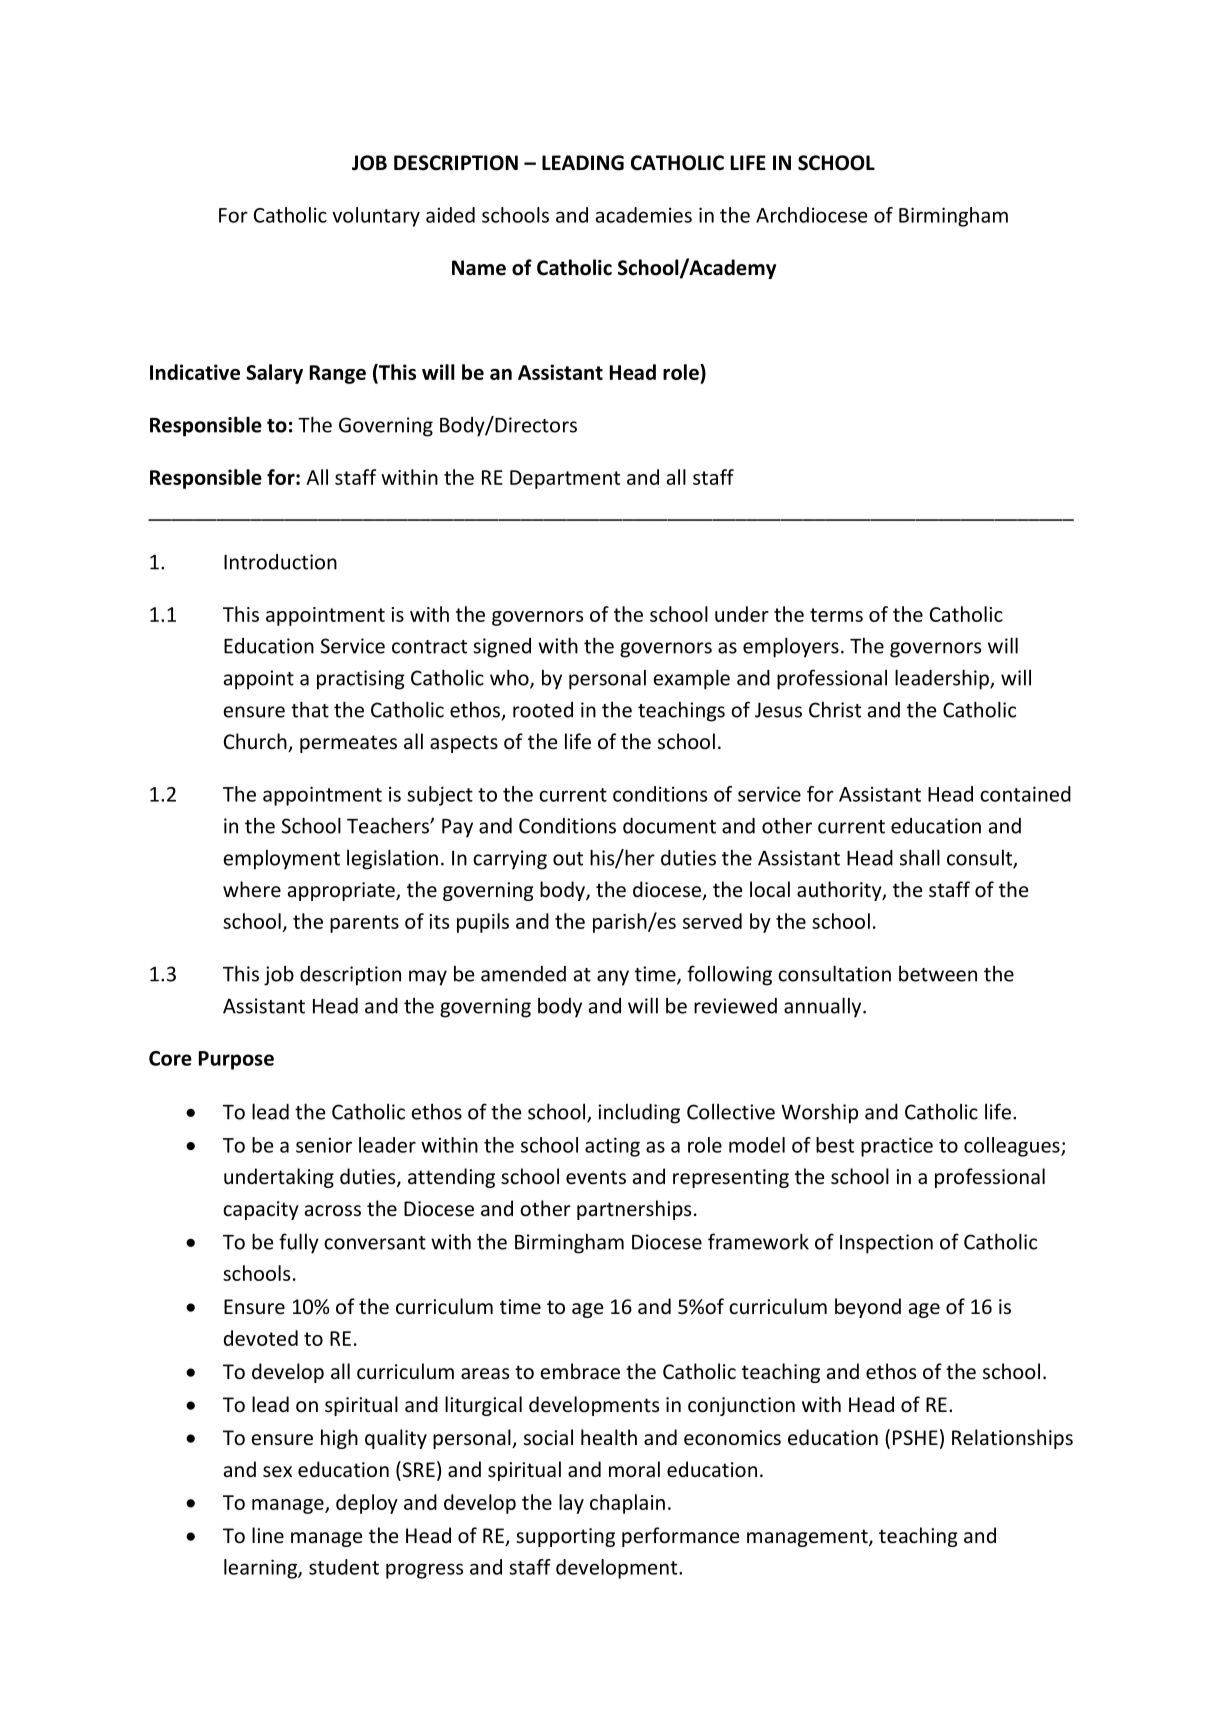 This page has width=1227, height=1736. What do you see at coordinates (1025, 794) in the page?
I see `contained` at bounding box center [1025, 794].
